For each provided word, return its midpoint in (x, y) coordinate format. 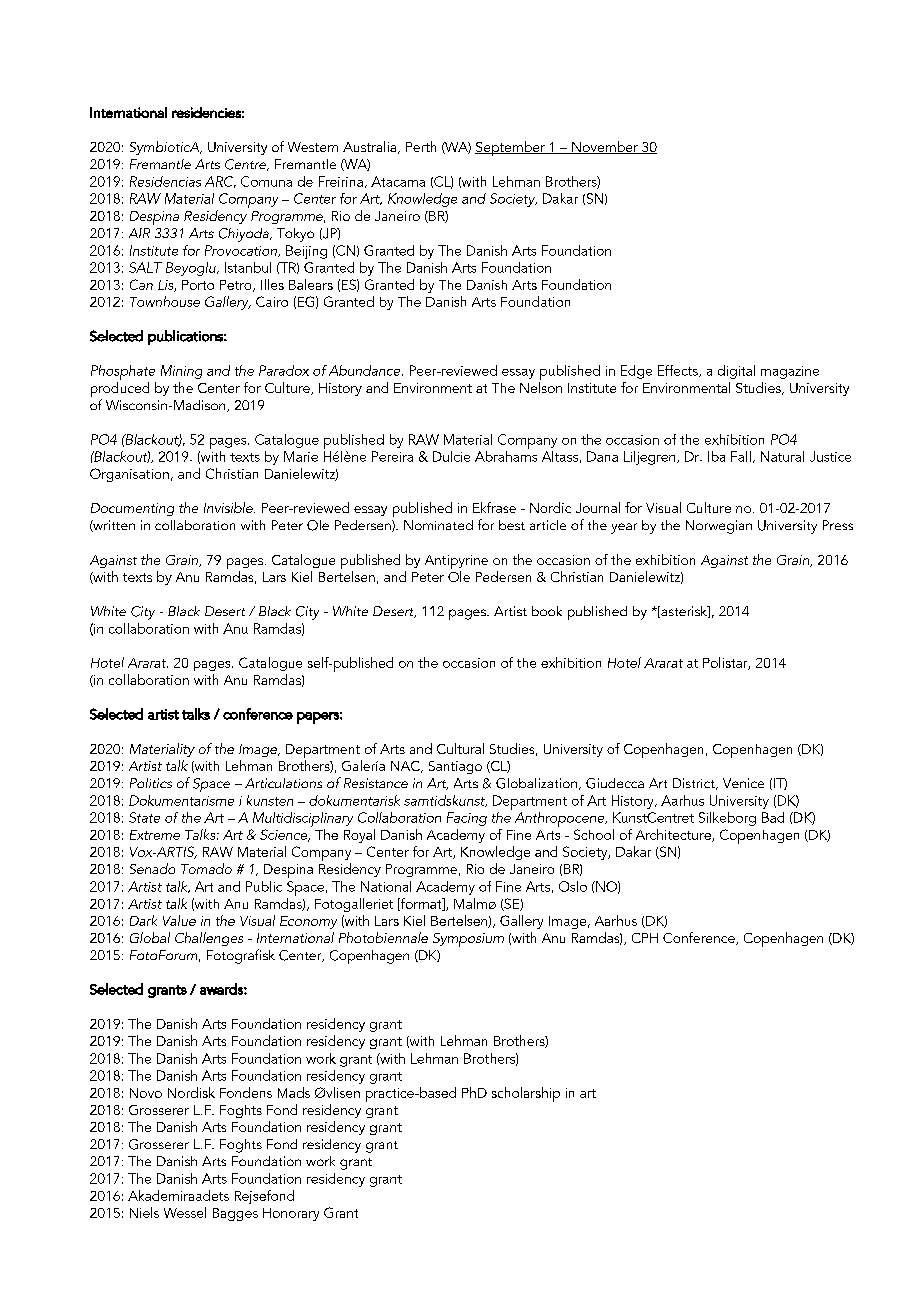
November (605, 147)
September (511, 148)
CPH (645, 938)
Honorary (291, 1214)
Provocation (242, 251)
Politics (151, 783)
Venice (743, 783)
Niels (144, 1212)
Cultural (460, 748)
